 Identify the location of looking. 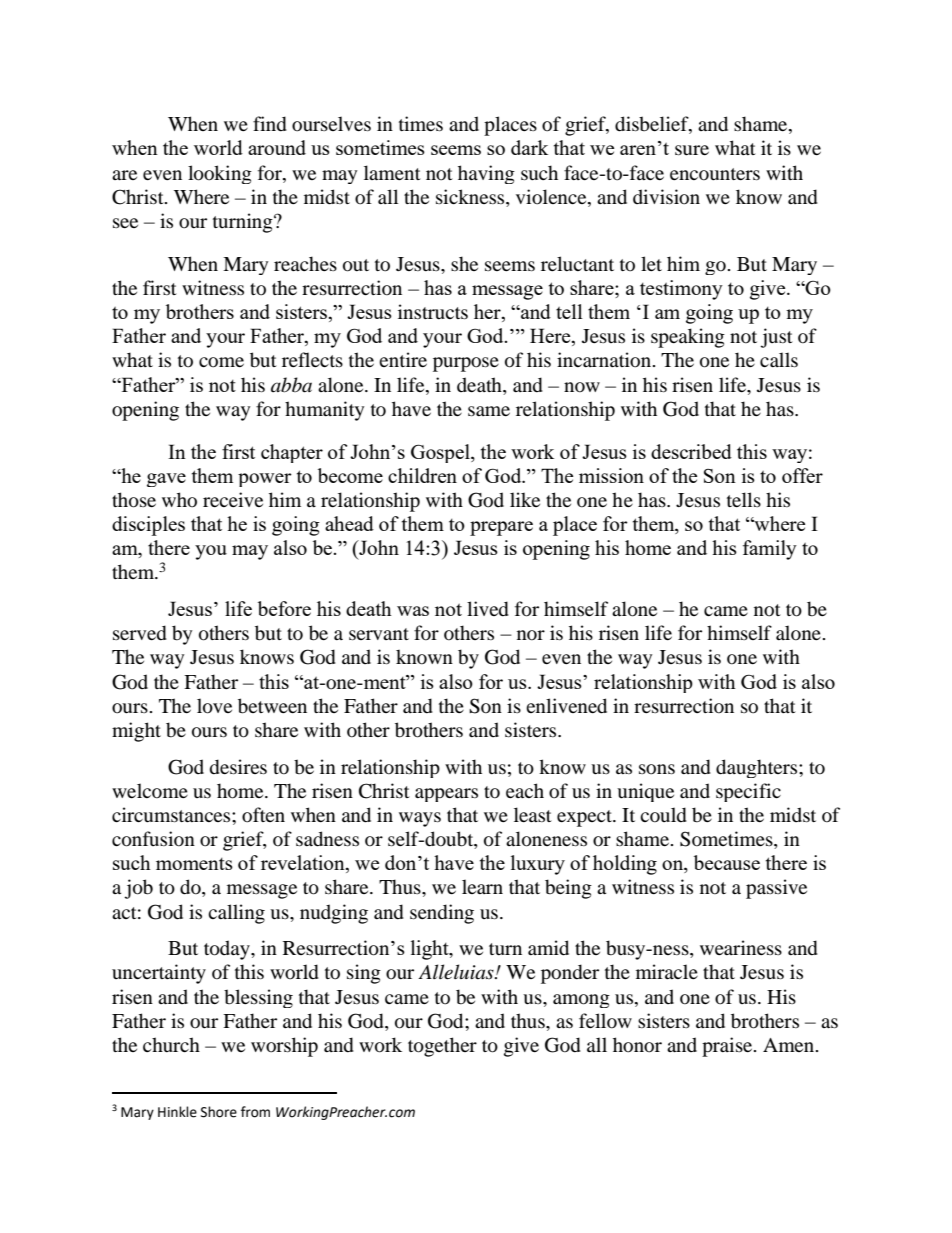
(220, 174).
